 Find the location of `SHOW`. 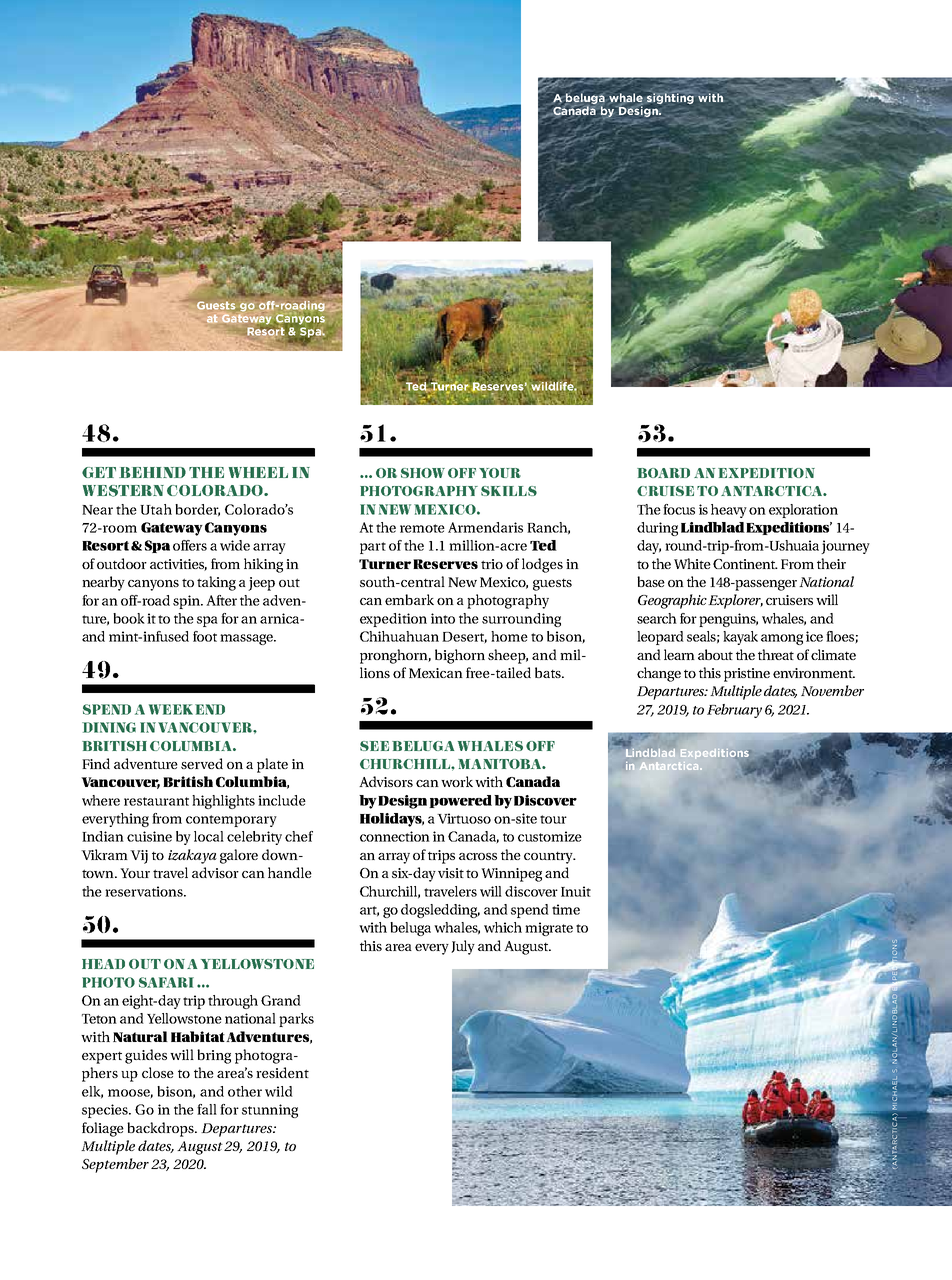

SHOW is located at coordinates (423, 473).
